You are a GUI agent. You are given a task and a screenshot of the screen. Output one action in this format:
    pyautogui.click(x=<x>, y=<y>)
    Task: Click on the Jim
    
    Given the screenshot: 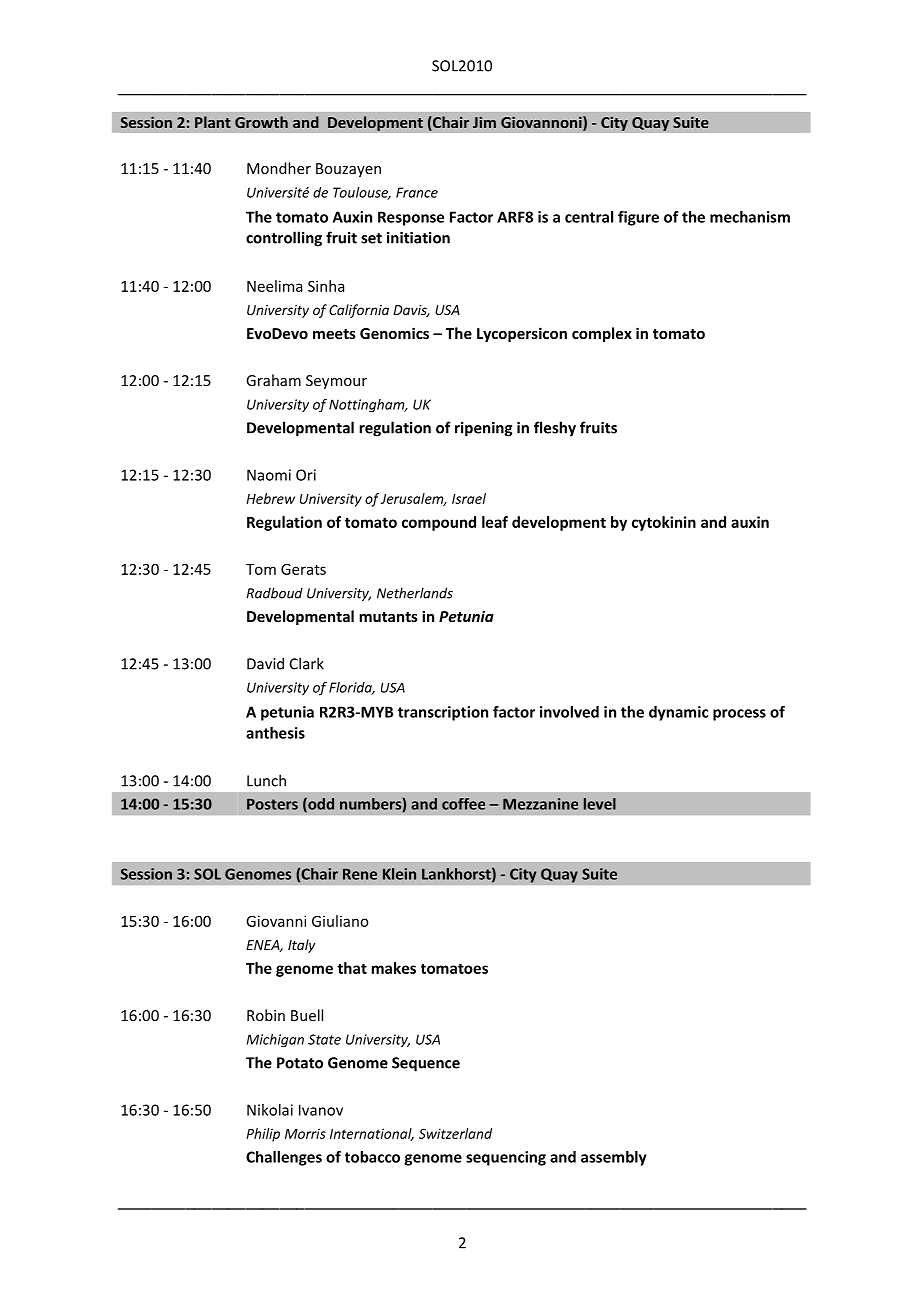 What is the action you would take?
    pyautogui.click(x=484, y=122)
